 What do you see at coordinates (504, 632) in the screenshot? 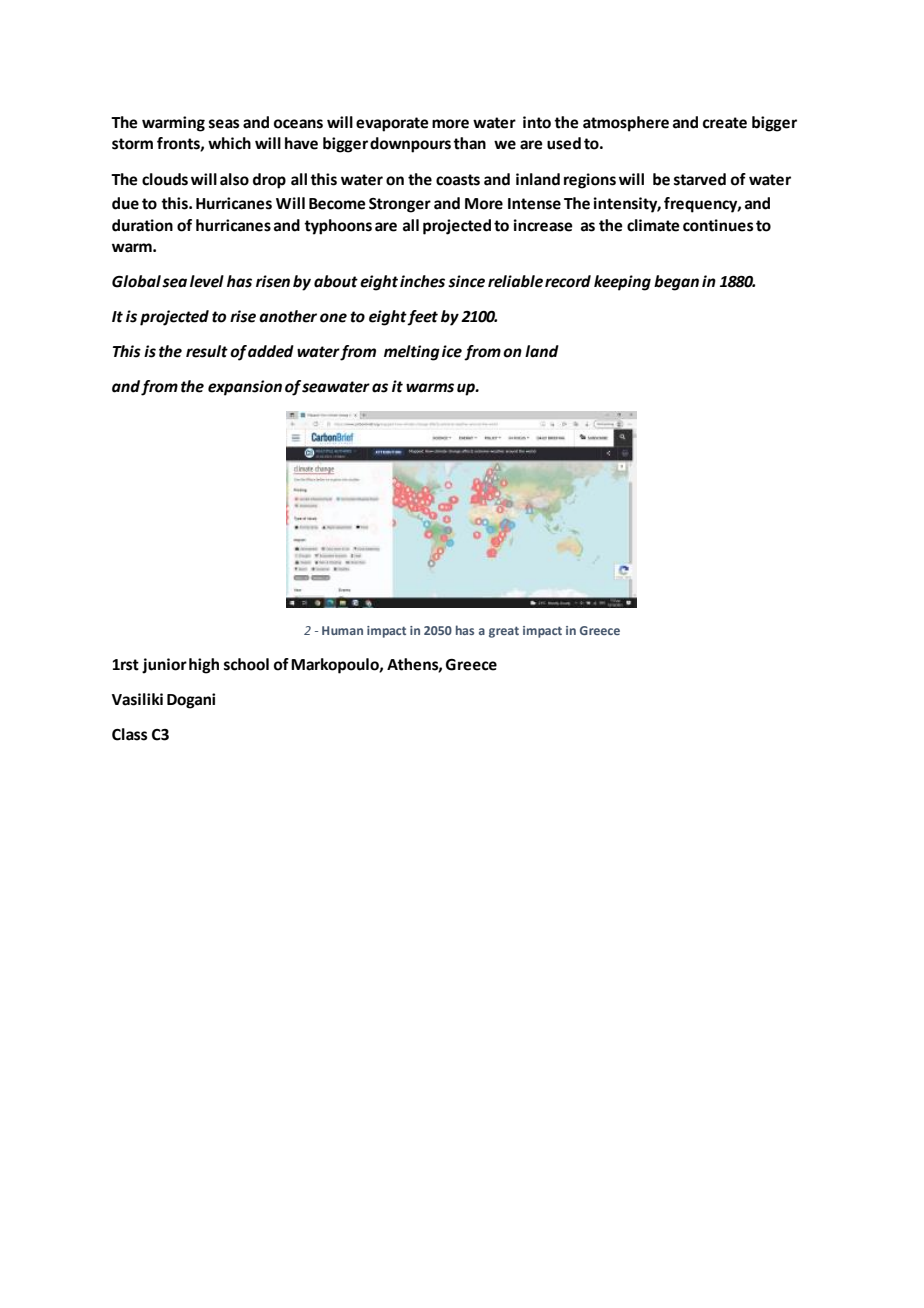
I see `great` at bounding box center [504, 632].
